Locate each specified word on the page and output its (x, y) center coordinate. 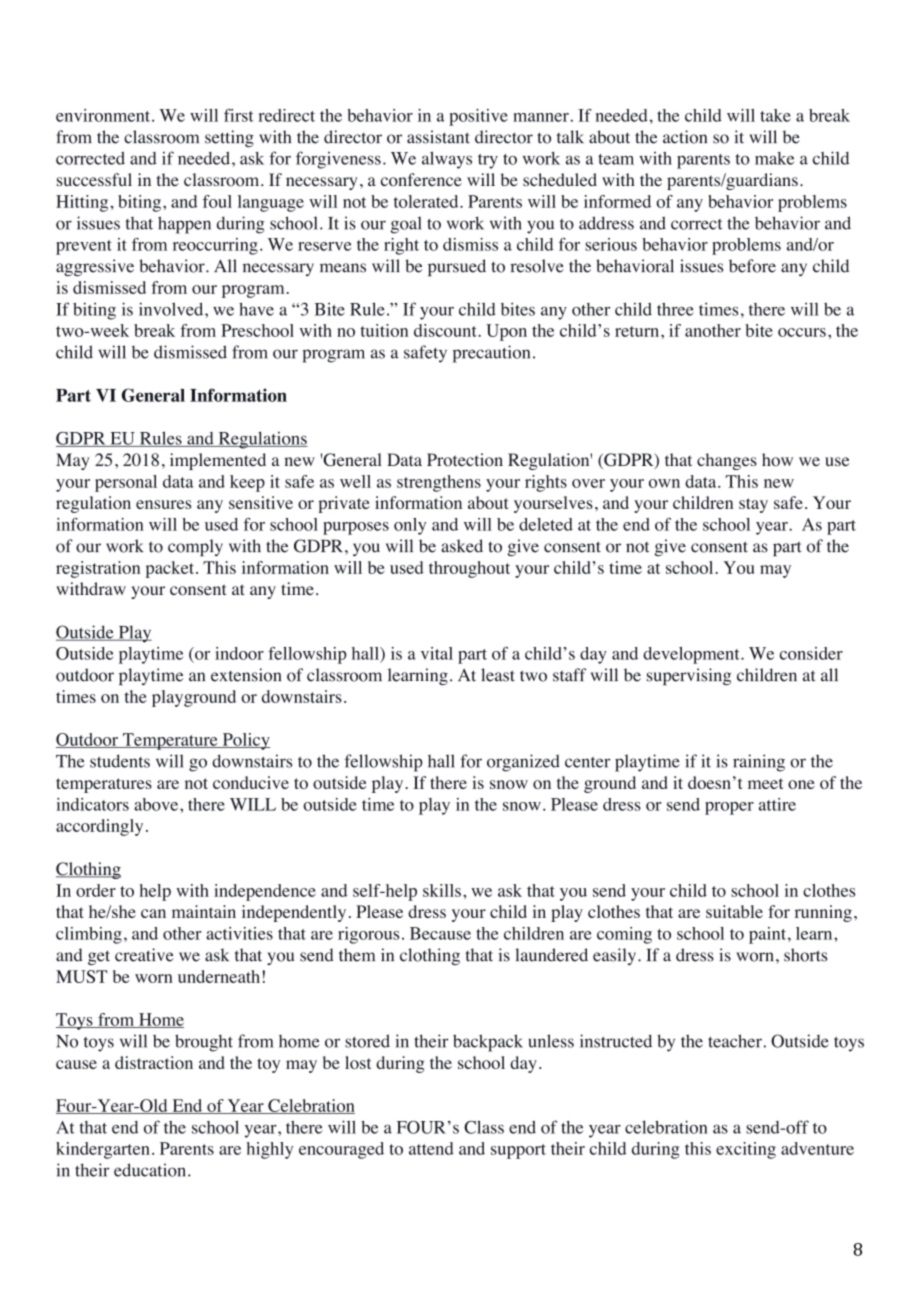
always (447, 160)
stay (753, 505)
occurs (802, 332)
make (774, 158)
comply (195, 547)
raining (759, 763)
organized (523, 763)
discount (446, 330)
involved (172, 309)
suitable (734, 911)
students (120, 761)
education (151, 1170)
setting (229, 138)
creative (144, 955)
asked (462, 546)
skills (442, 890)
